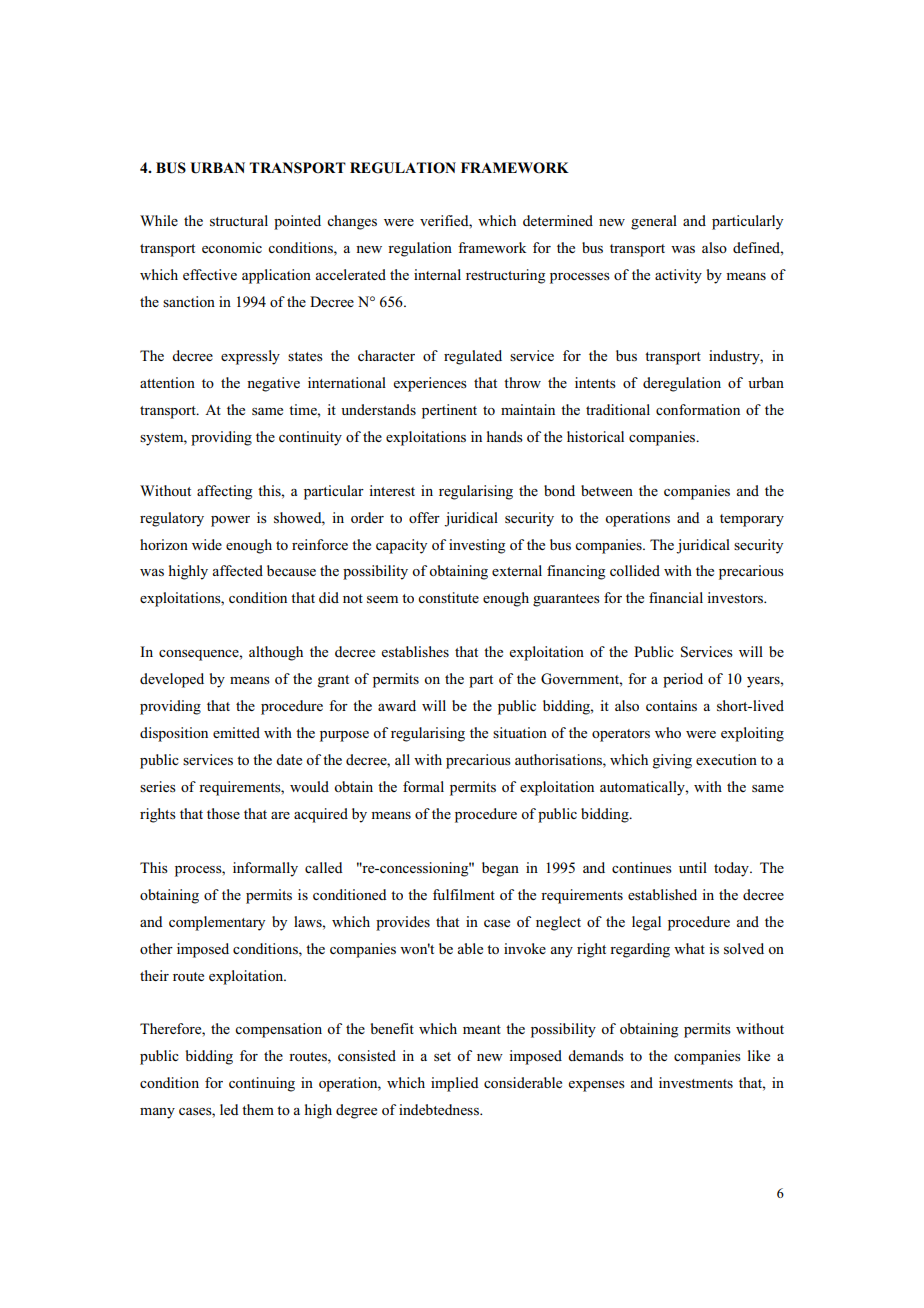 This document has height=1308, width=924. I want to click on affecting, so click(224, 492).
